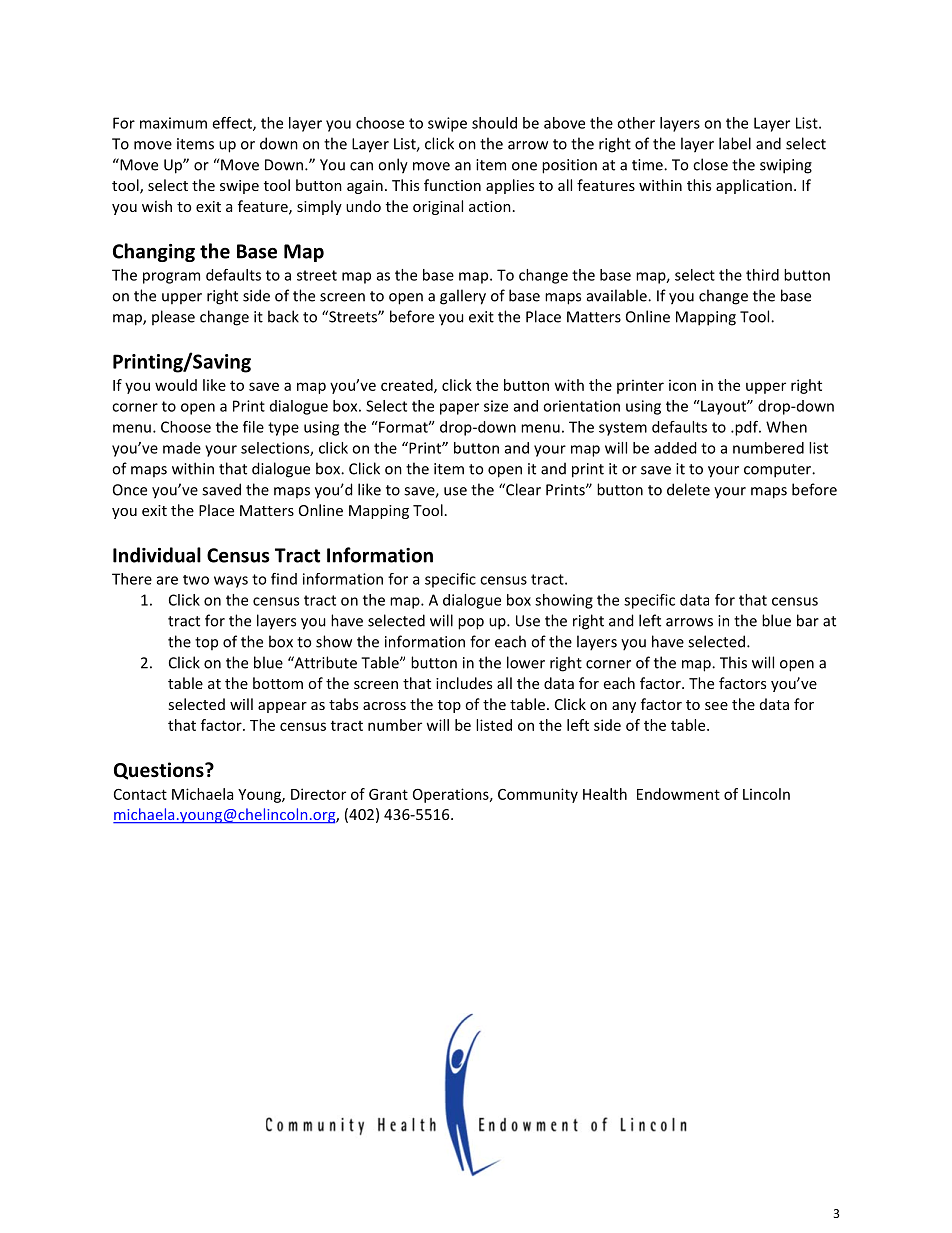  What do you see at coordinates (735, 143) in the document?
I see `label` at bounding box center [735, 143].
